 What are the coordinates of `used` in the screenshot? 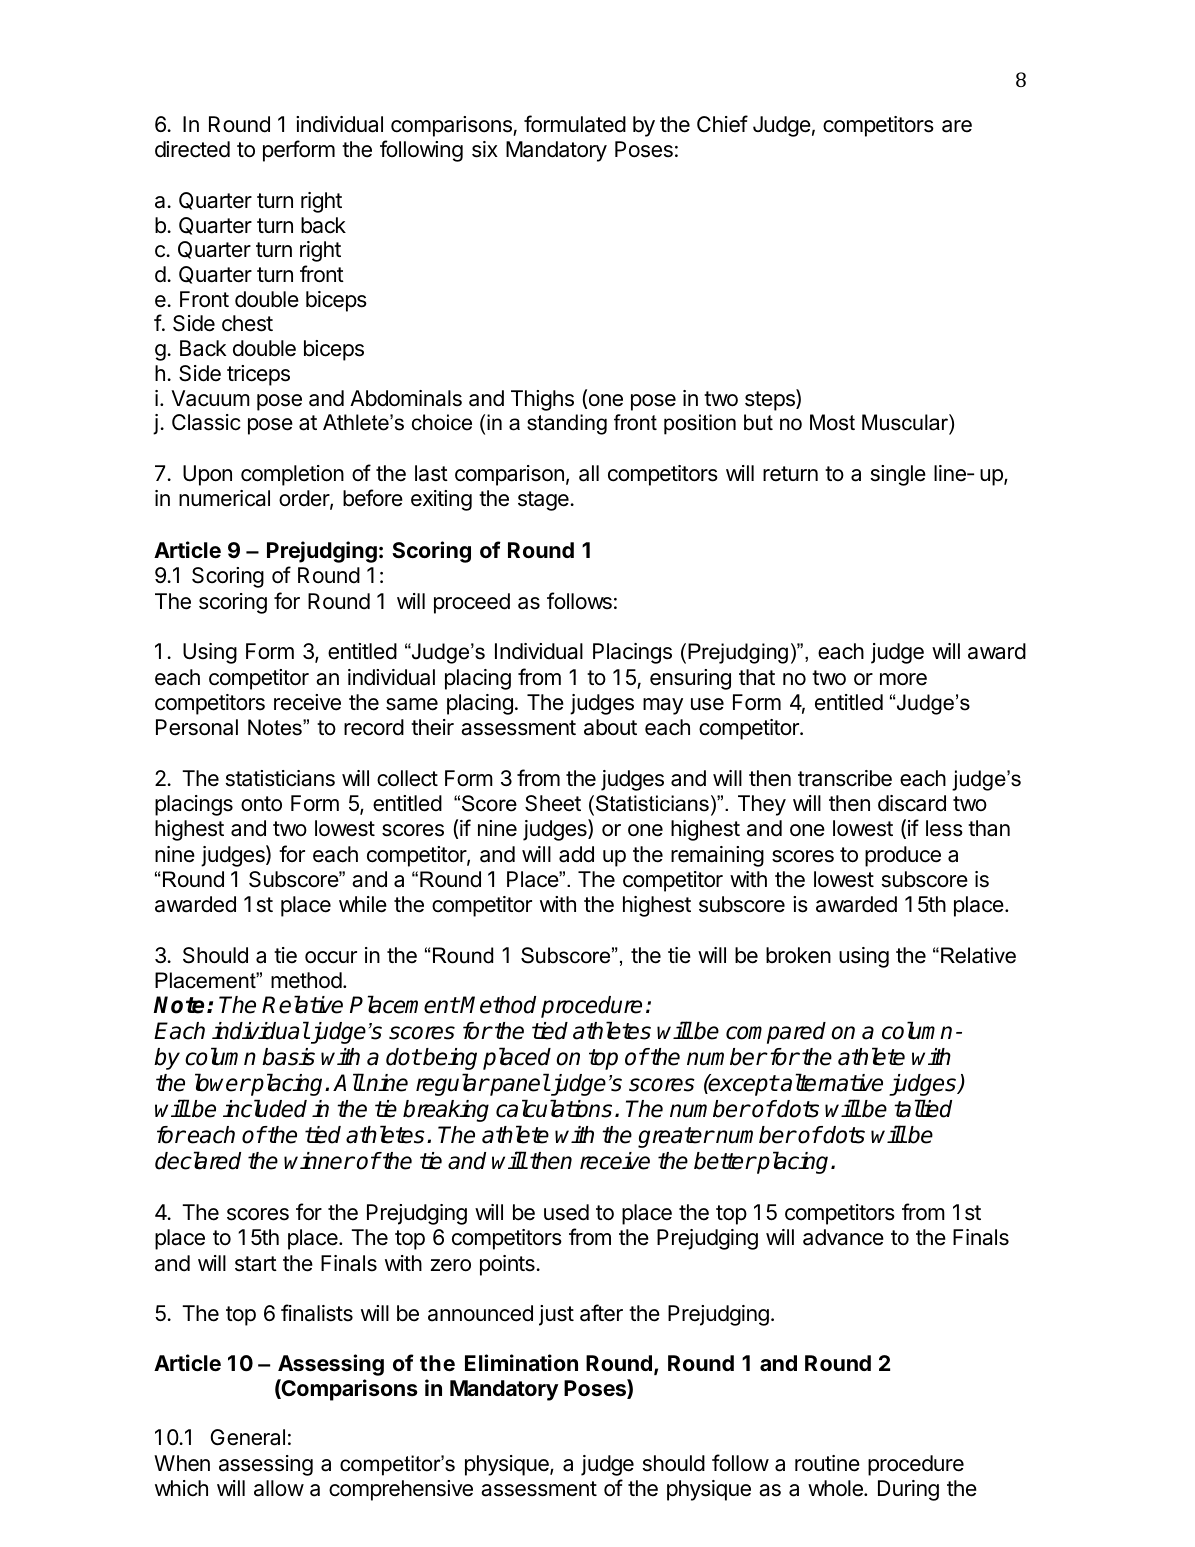 It's located at (566, 1212).
